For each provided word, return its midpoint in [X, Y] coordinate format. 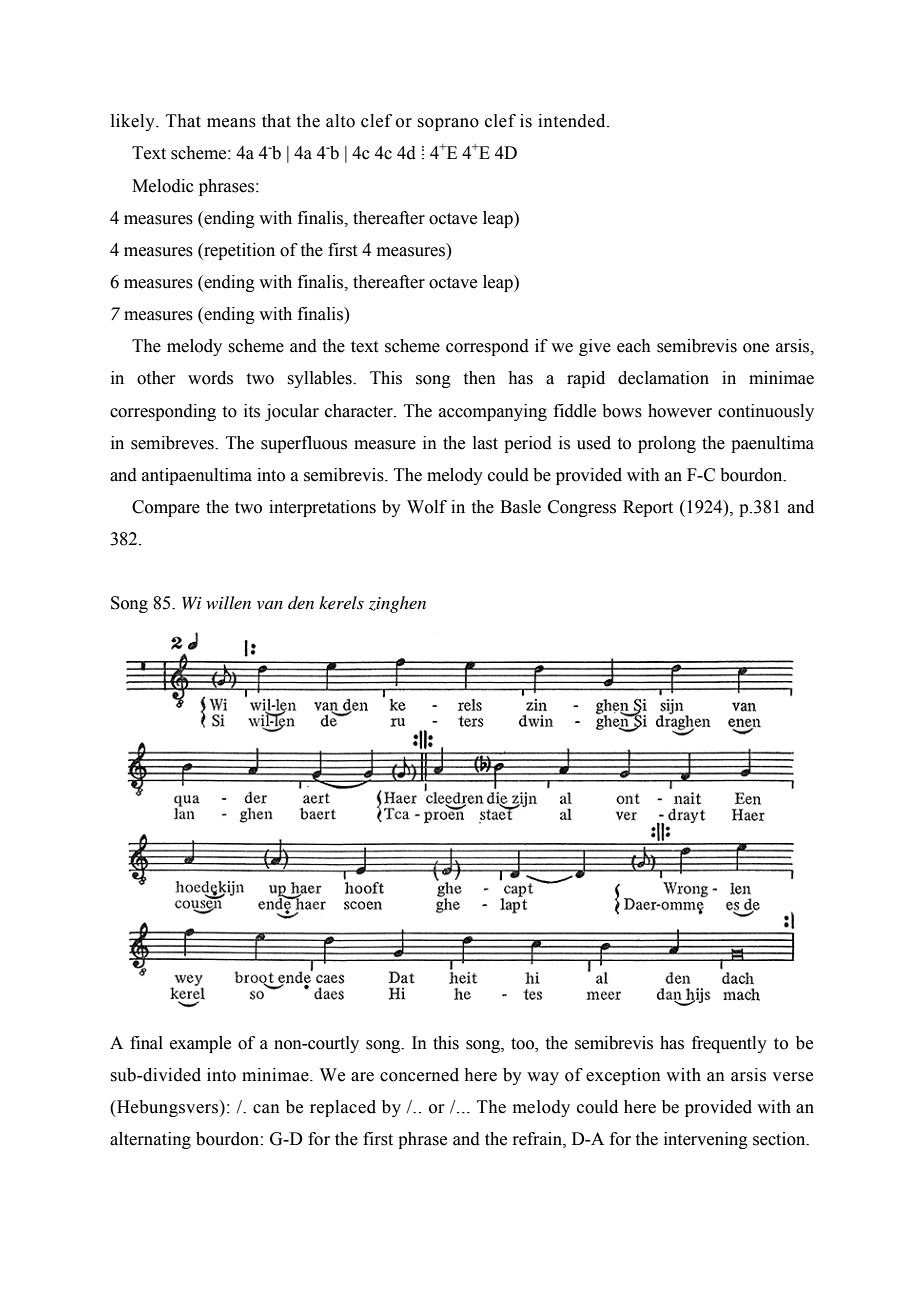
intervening [706, 1140]
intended [573, 121]
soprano [448, 124]
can [266, 1109]
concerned [419, 1075]
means [231, 123]
